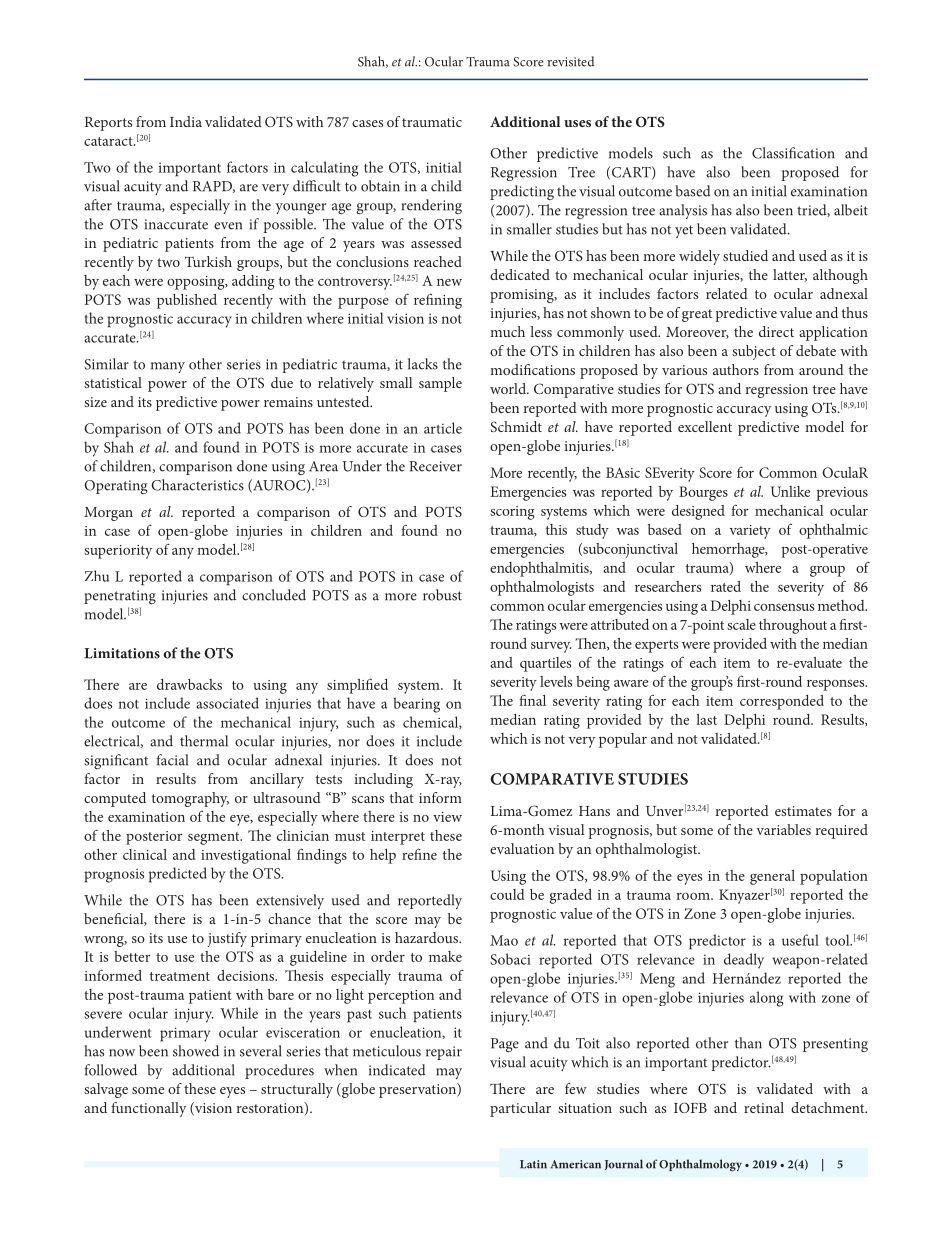 Image resolution: width=952 pixels, height=1233 pixels. Describe the element at coordinates (122, 653) in the page. I see `Limitations` at that location.
